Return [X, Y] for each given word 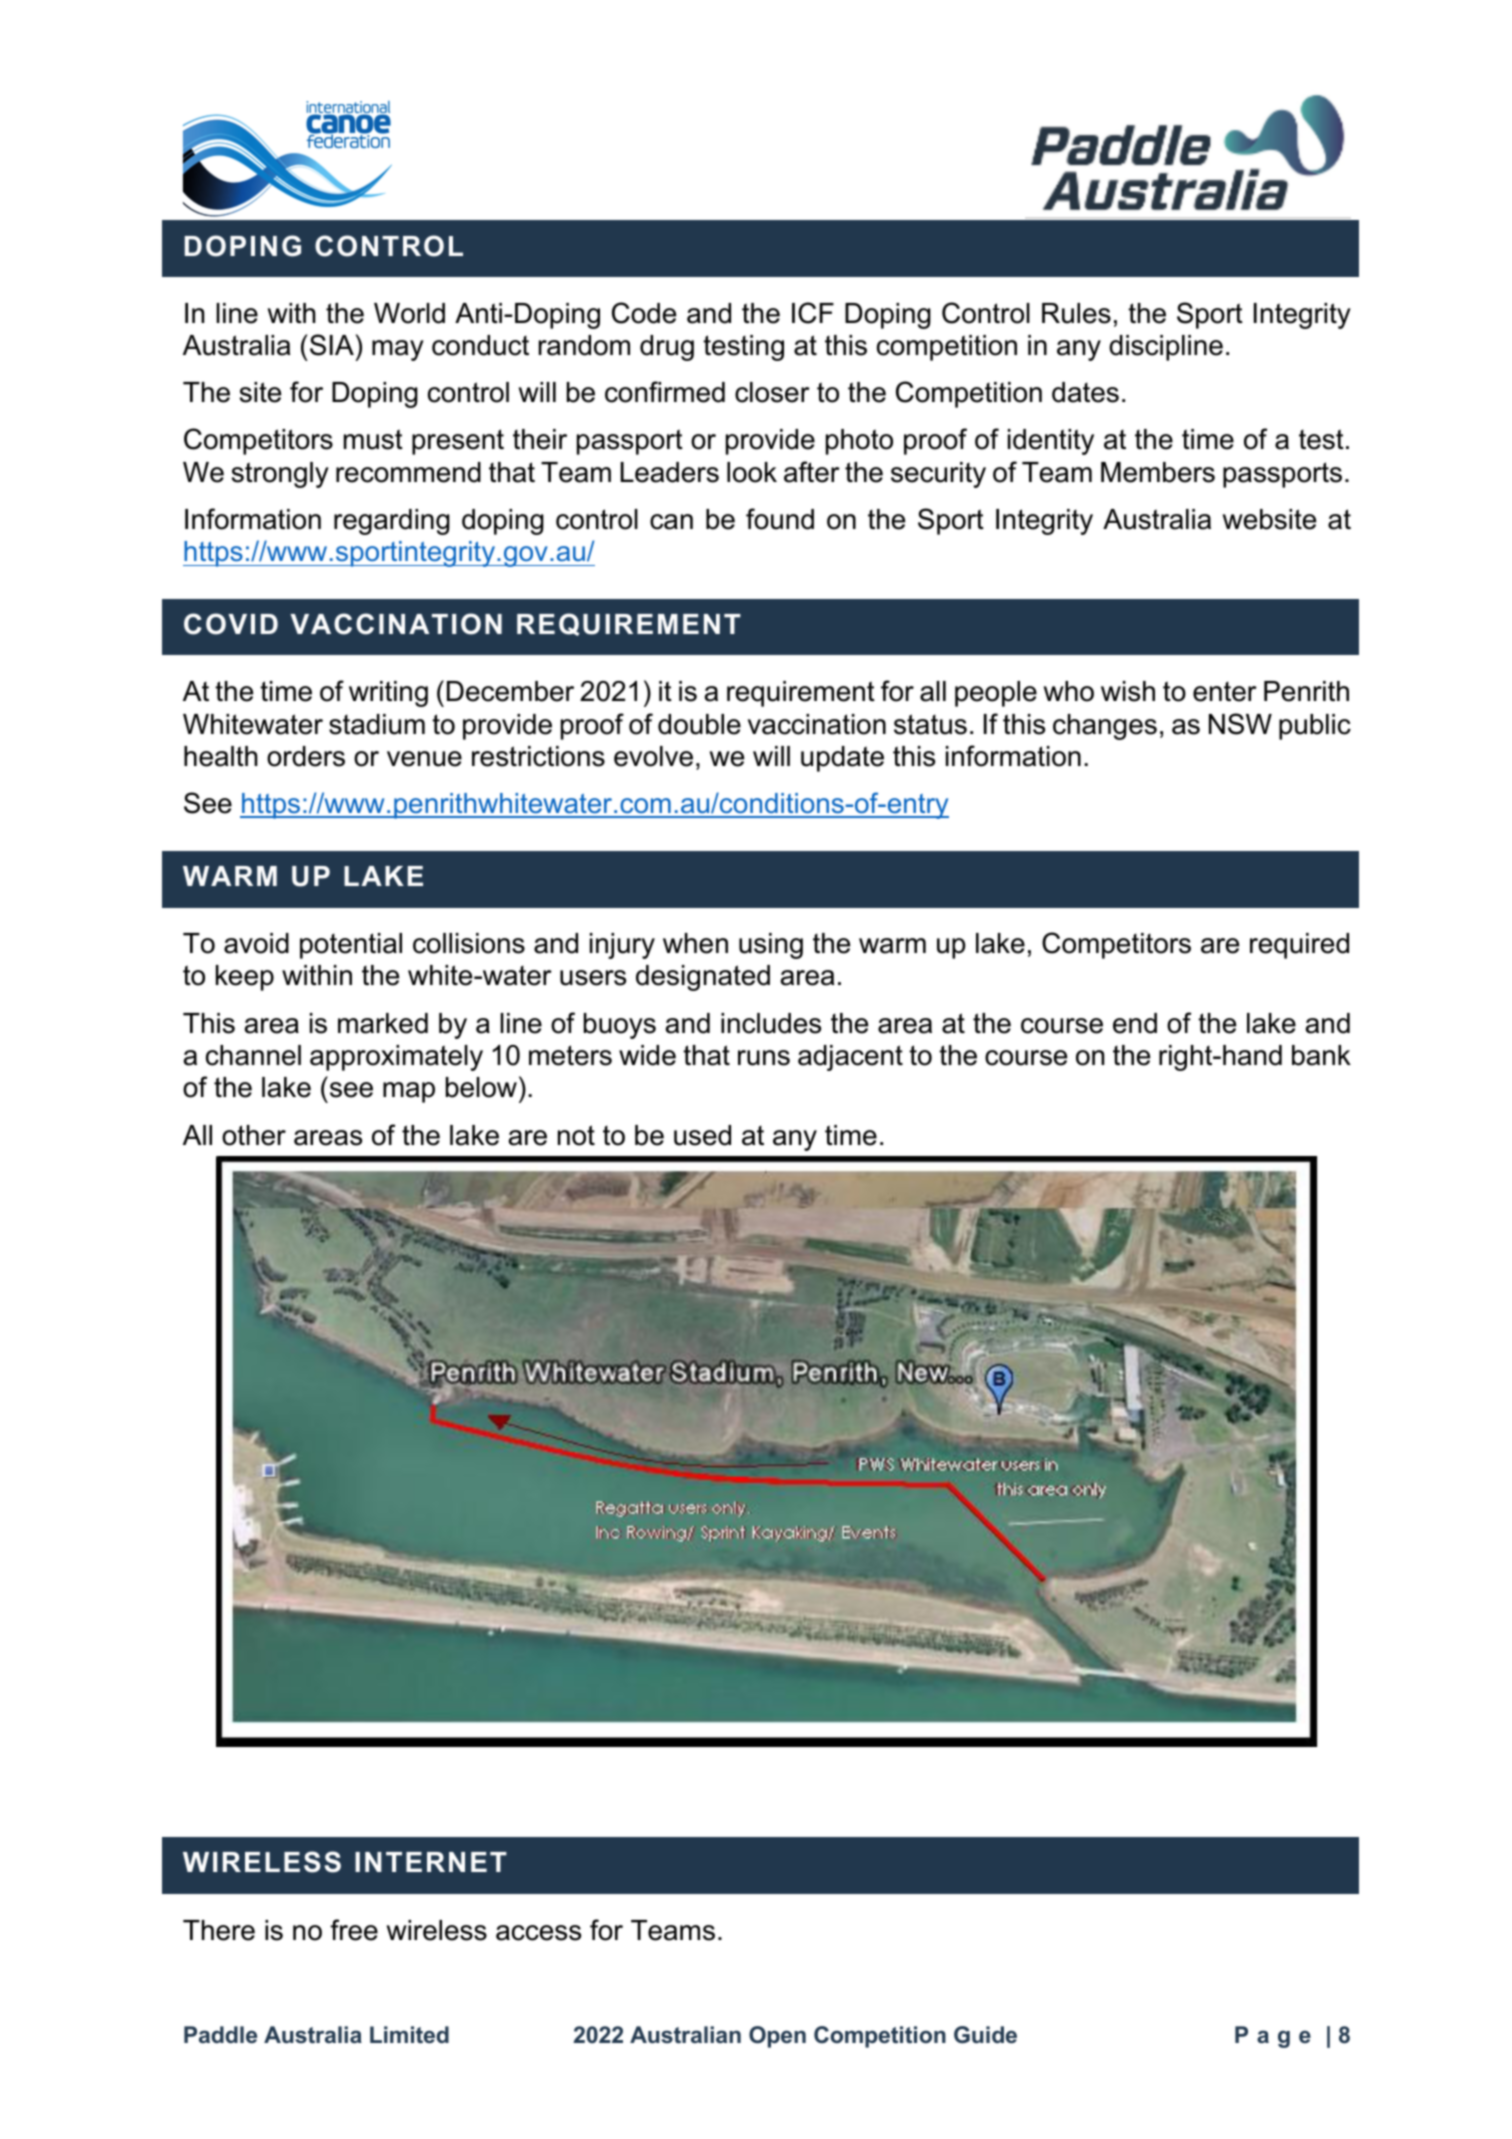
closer [772, 392]
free [354, 1930]
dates [1085, 392]
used [702, 1135]
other [254, 1135]
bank [1321, 1055]
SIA [332, 345]
